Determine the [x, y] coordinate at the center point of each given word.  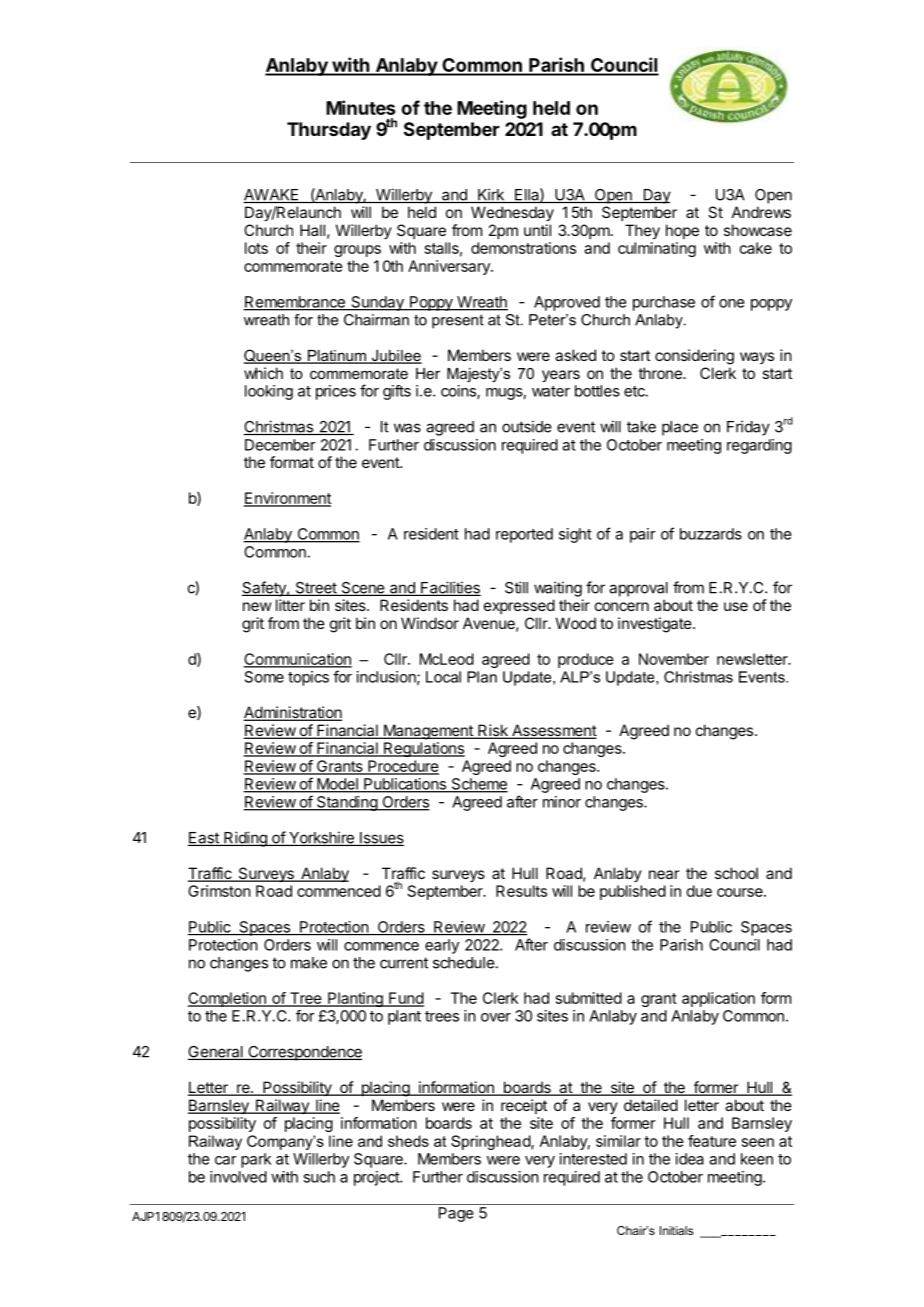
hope [682, 231]
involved [238, 1177]
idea [690, 1159]
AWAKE [272, 196]
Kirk [491, 195]
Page [456, 1214]
